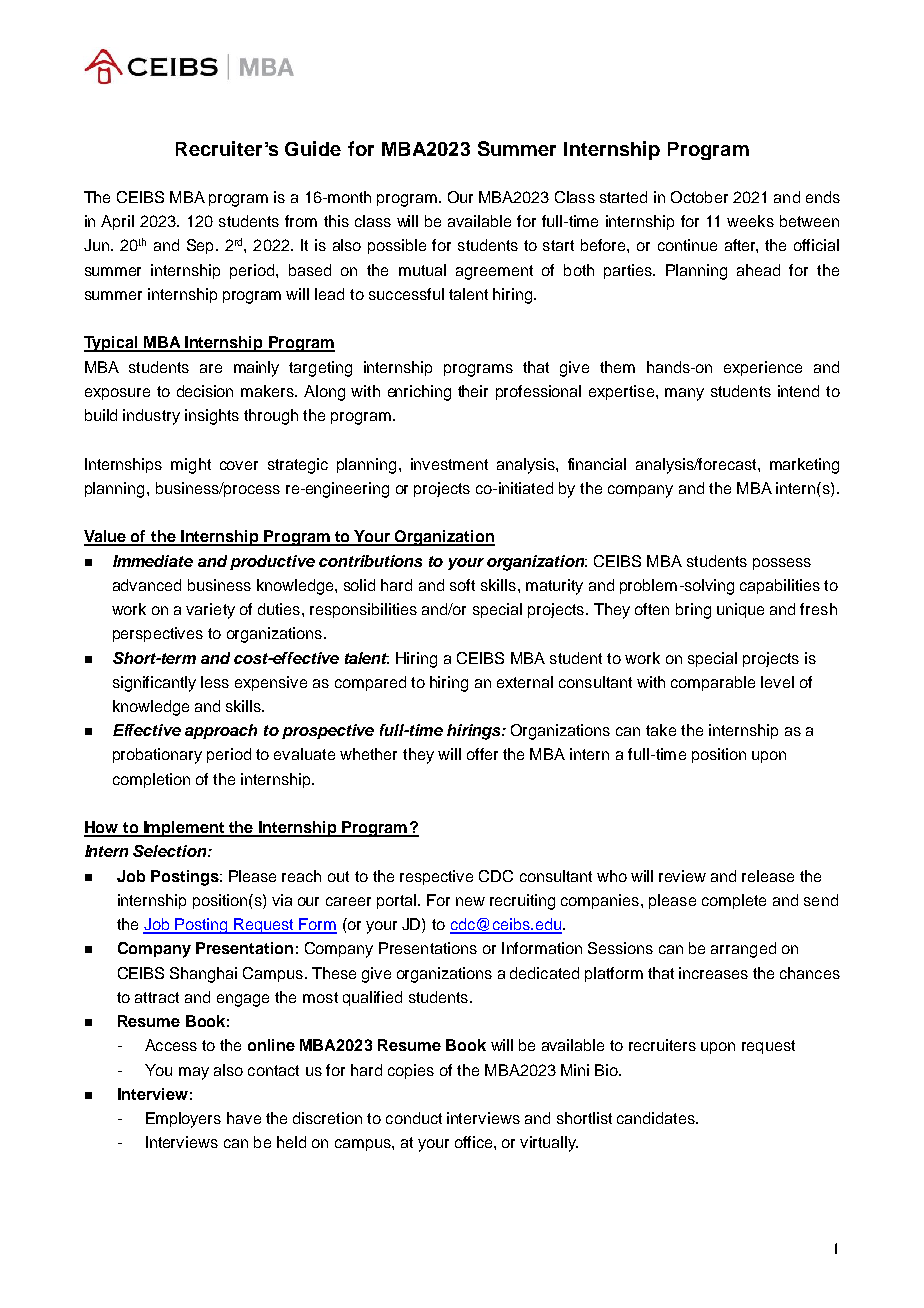 This screenshot has width=924, height=1308. What do you see at coordinates (183, 1120) in the screenshot?
I see `Employers` at bounding box center [183, 1120].
